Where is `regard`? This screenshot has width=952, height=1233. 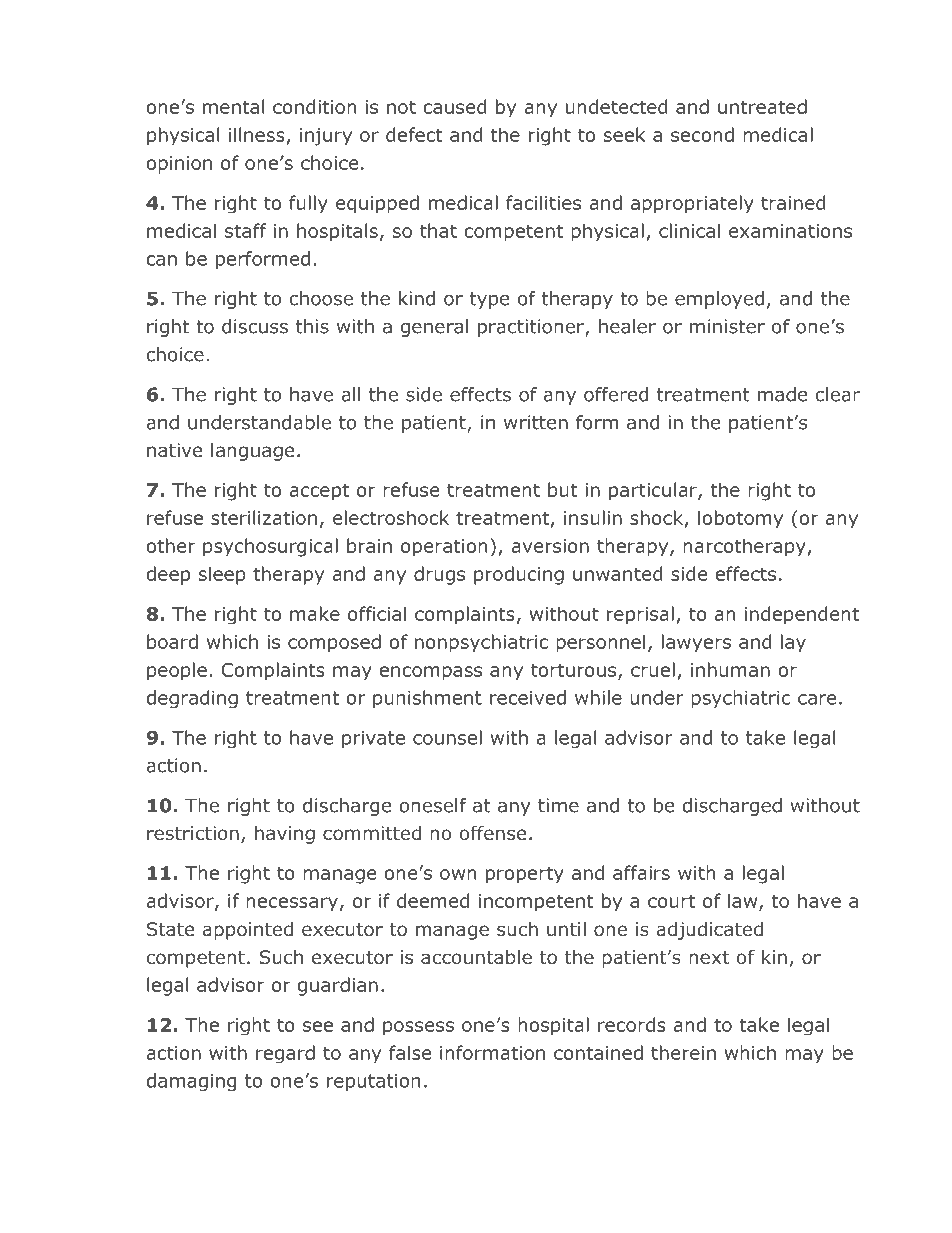 regard is located at coordinates (285, 1054).
